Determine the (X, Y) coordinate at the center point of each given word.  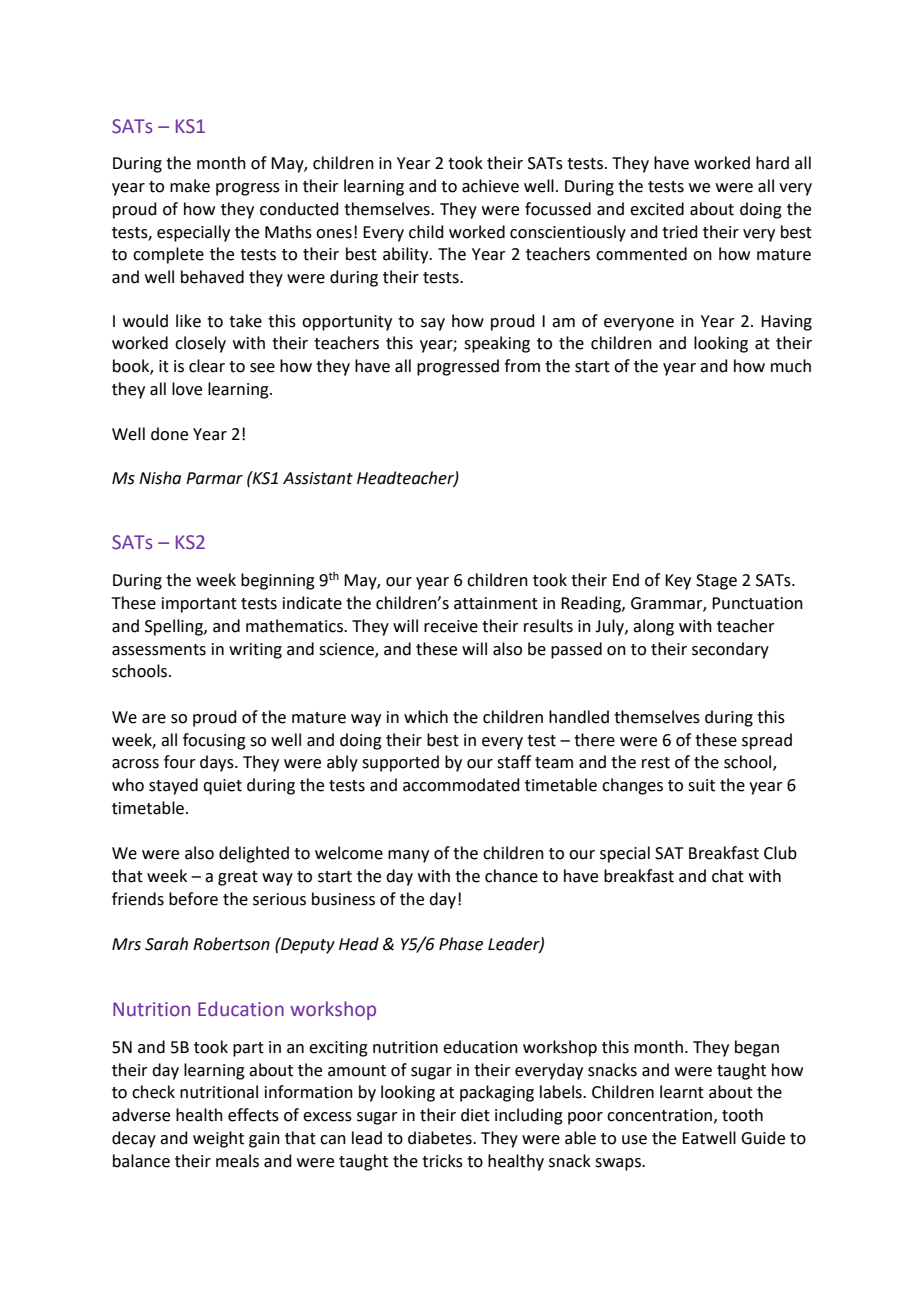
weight (218, 1139)
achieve (490, 186)
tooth (742, 1115)
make (190, 186)
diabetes (441, 1138)
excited (657, 209)
